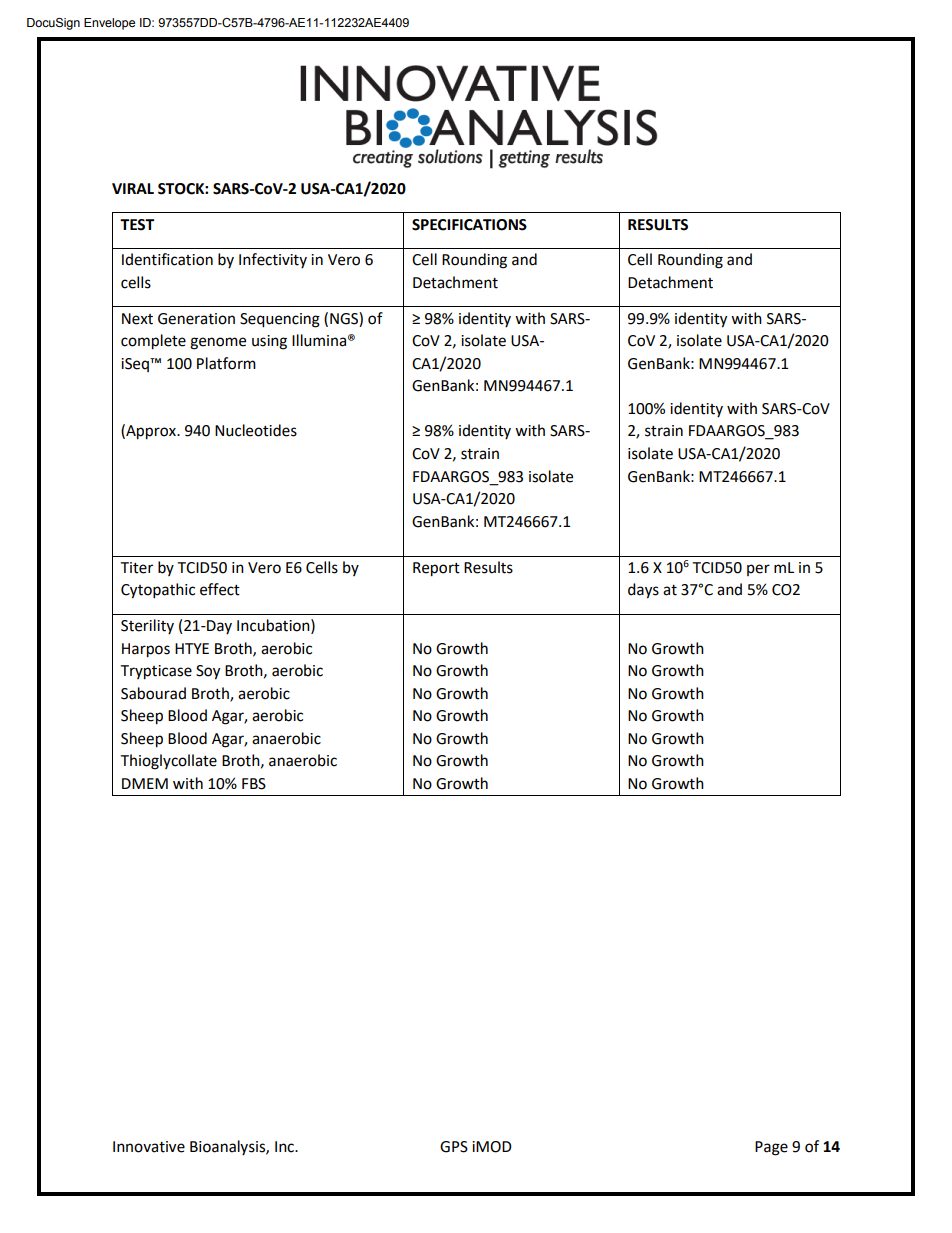 This screenshot has height=1233, width=952. What do you see at coordinates (280, 320) in the screenshot?
I see `Sequencing` at bounding box center [280, 320].
